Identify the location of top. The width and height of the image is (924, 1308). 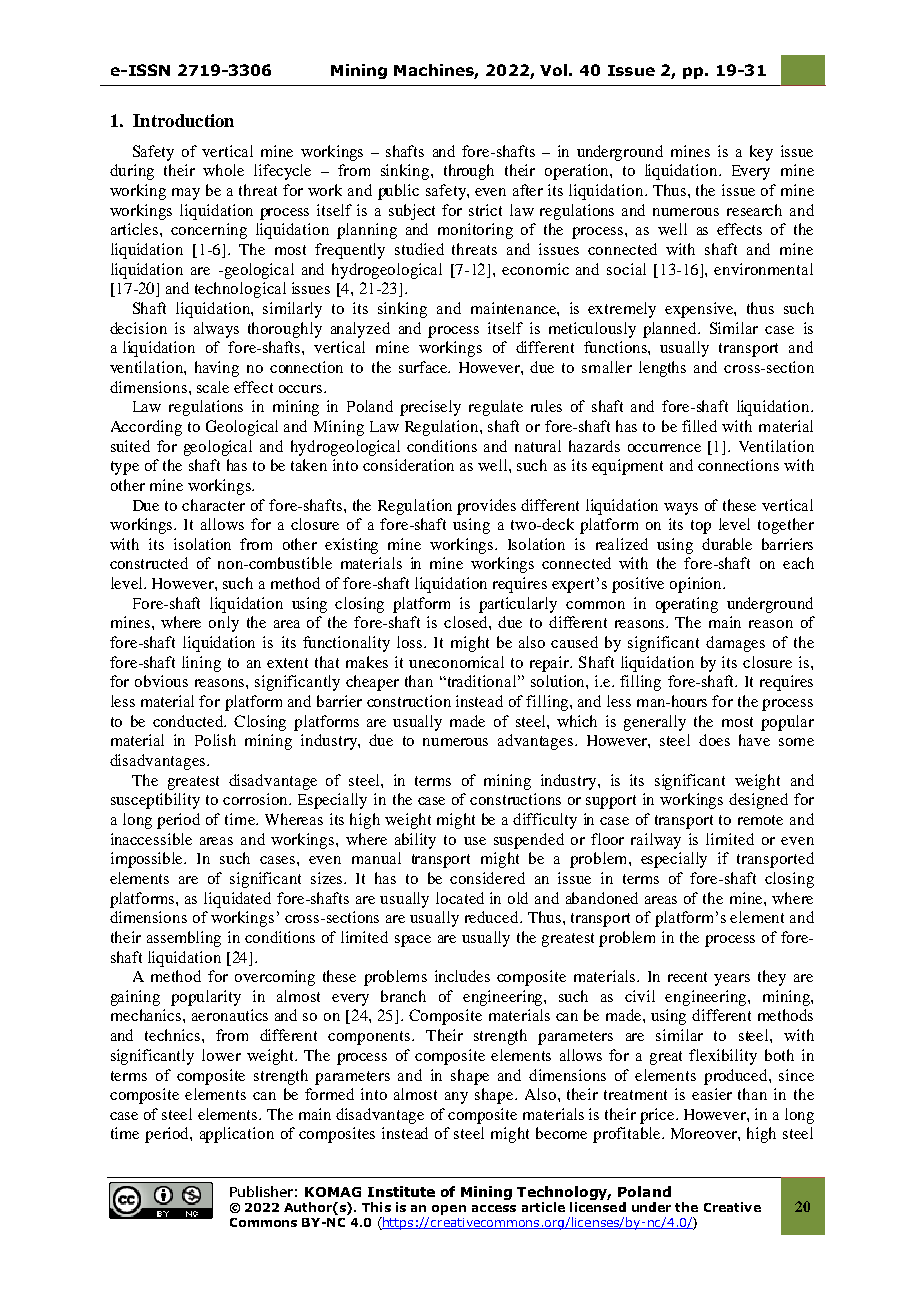
(701, 527).
